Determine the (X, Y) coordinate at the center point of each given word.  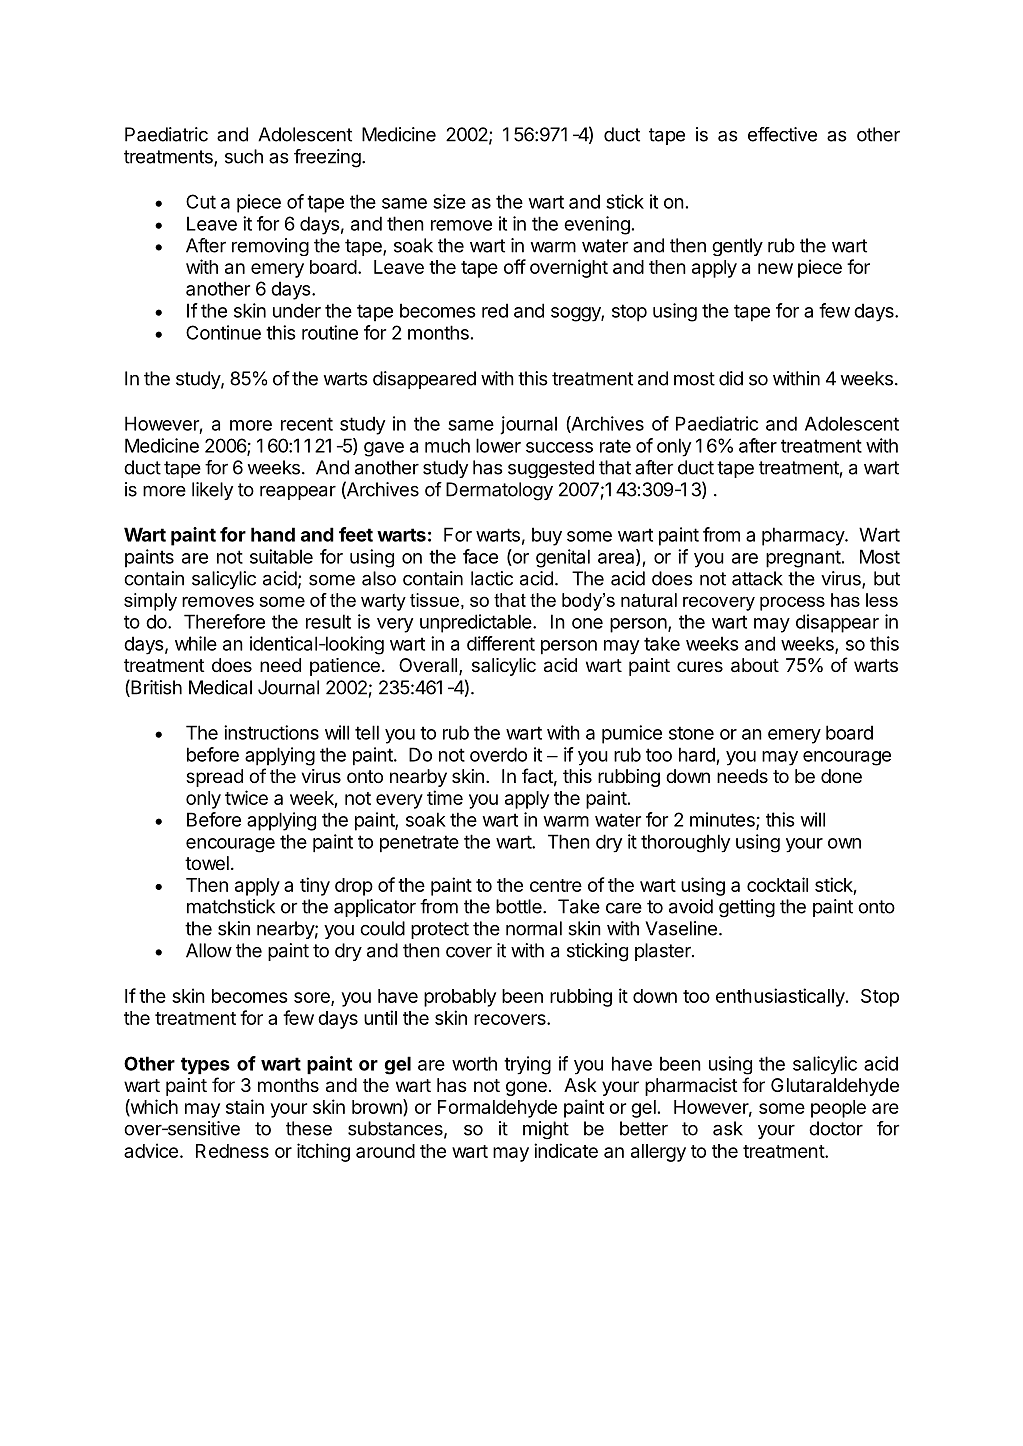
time (445, 797)
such (244, 156)
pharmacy (804, 536)
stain (245, 1106)
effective (782, 134)
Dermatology (499, 491)
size (449, 201)
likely (212, 491)
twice (246, 797)
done (841, 776)
